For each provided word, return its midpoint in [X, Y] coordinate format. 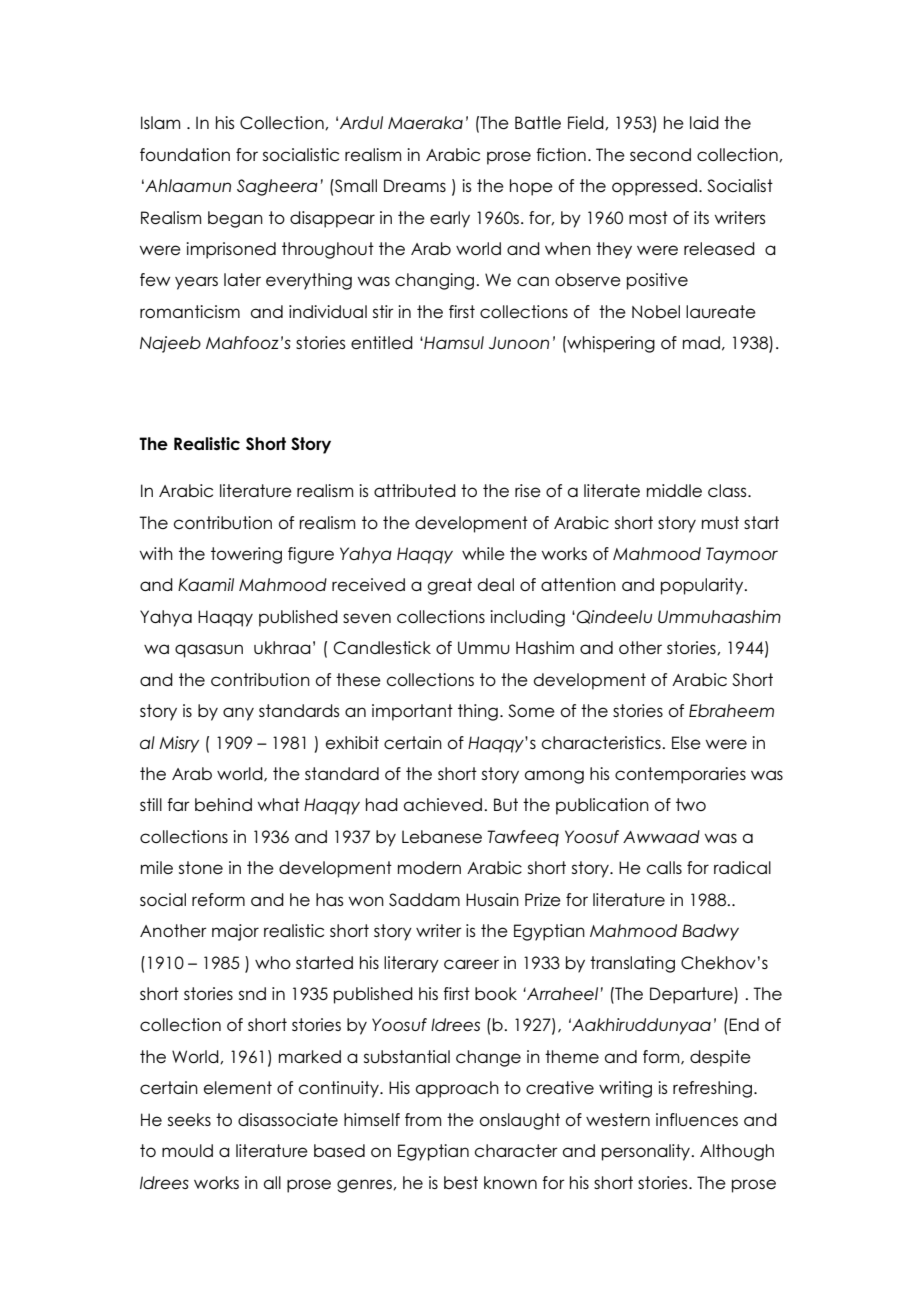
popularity [703, 586]
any [238, 714]
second [660, 154]
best [461, 1182]
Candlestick [382, 647]
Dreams [415, 185]
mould [187, 1150]
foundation [185, 154]
